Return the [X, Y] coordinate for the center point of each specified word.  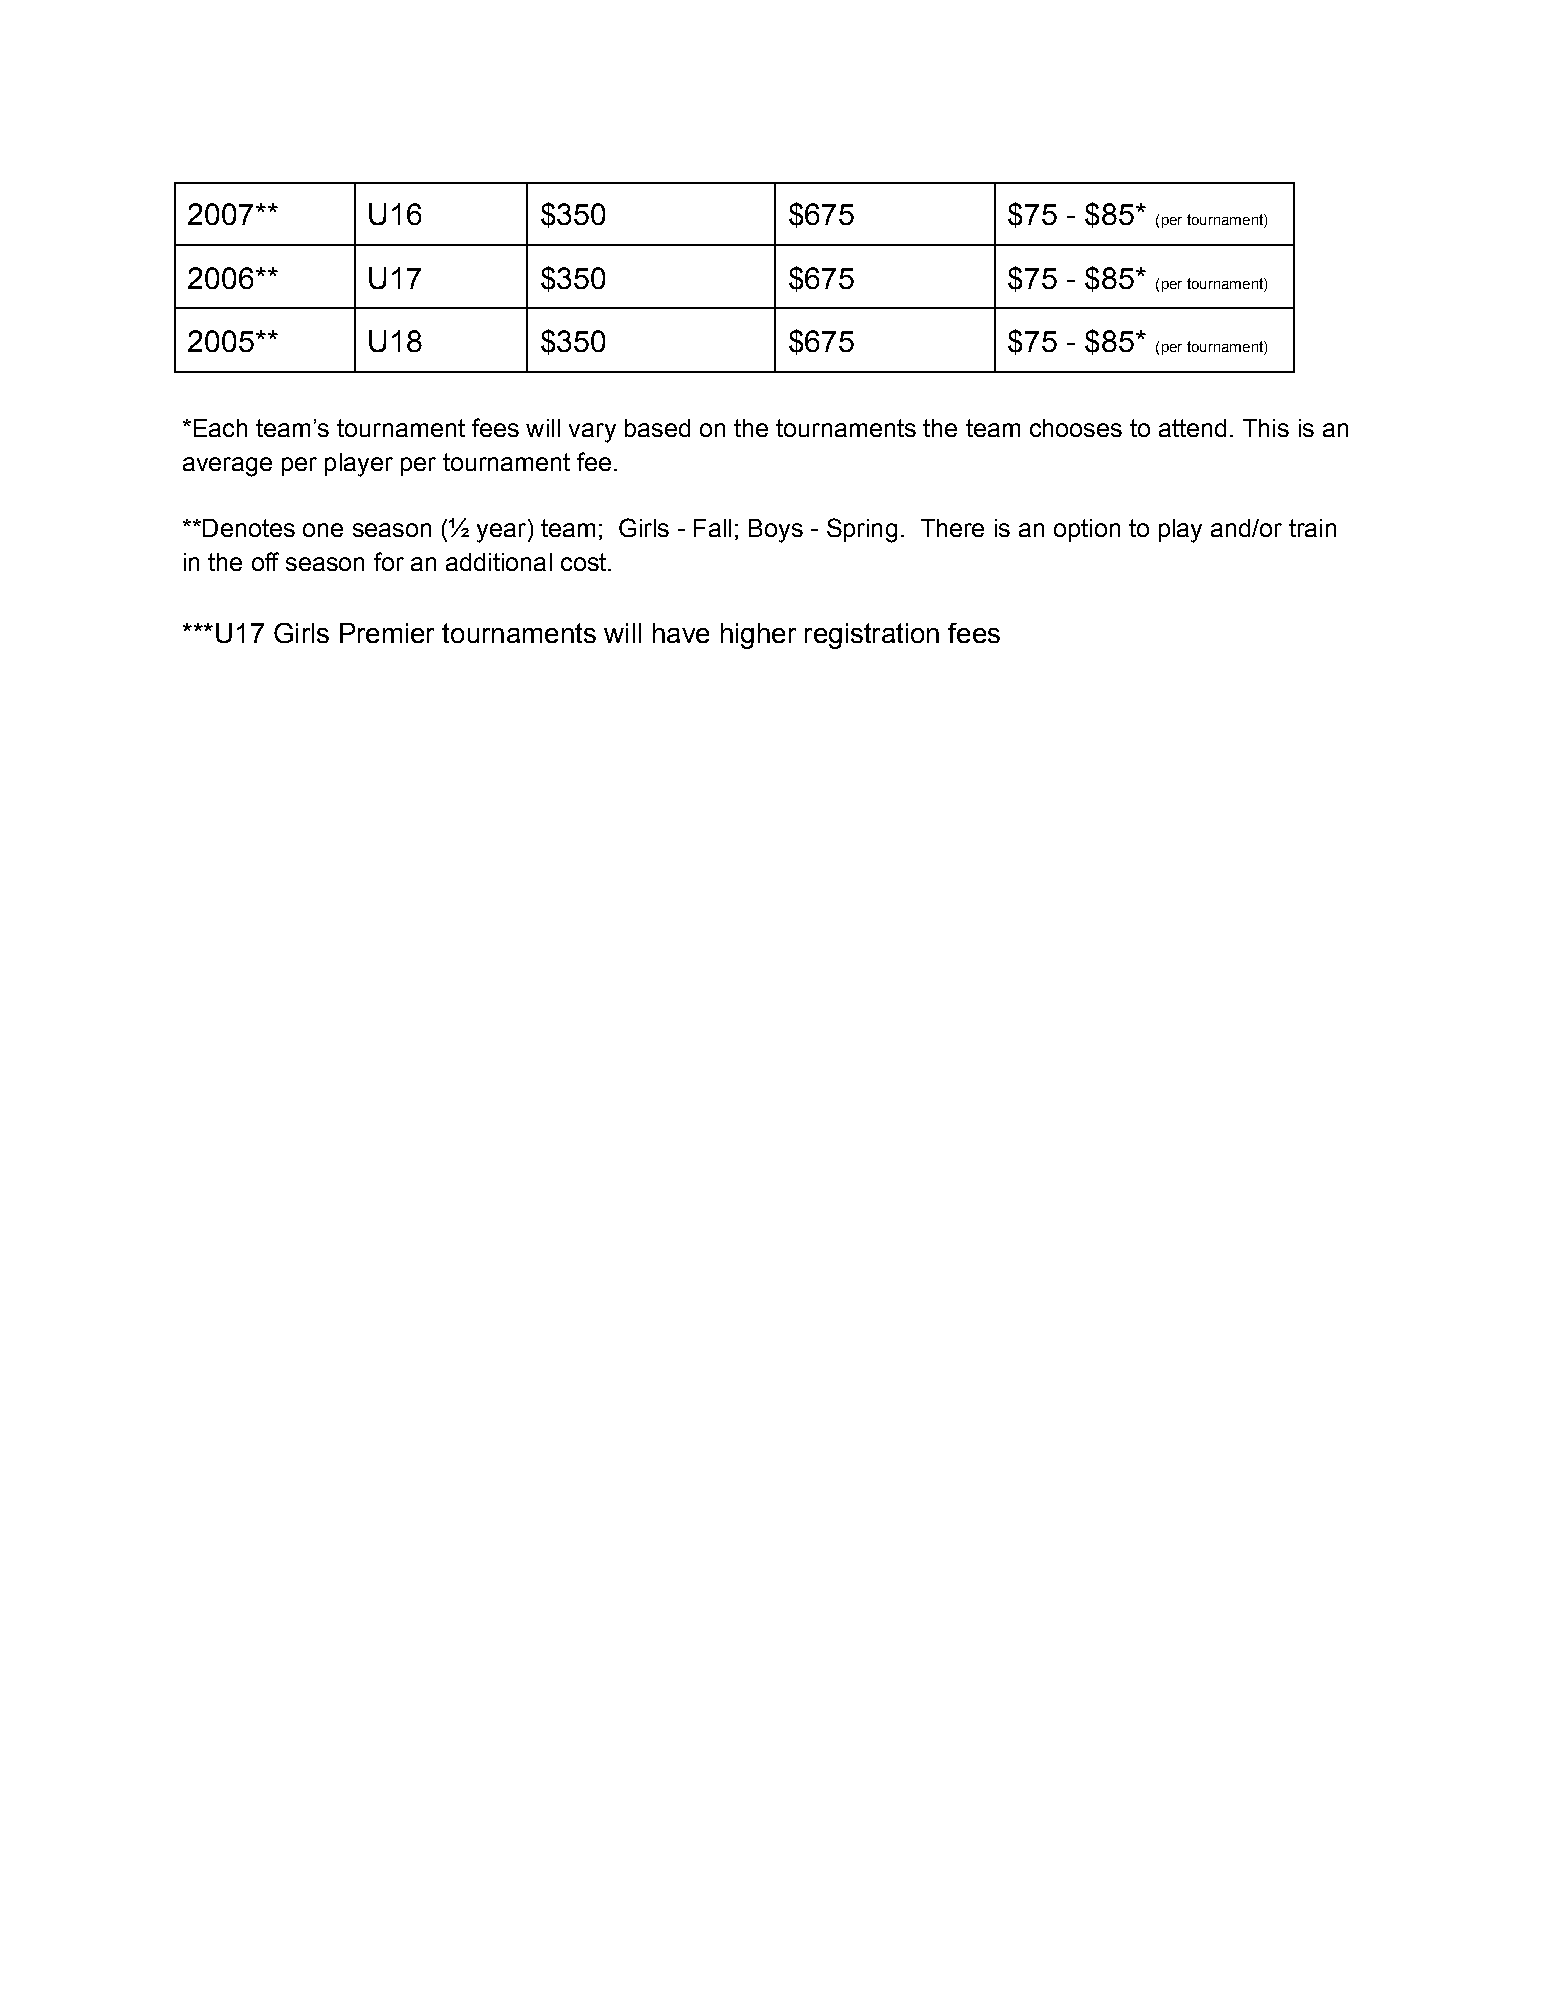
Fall [712, 528]
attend [1192, 428]
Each [220, 428]
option [1087, 530]
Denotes [249, 528]
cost [585, 562]
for [389, 561]
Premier [387, 633]
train [1312, 528]
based [657, 428]
